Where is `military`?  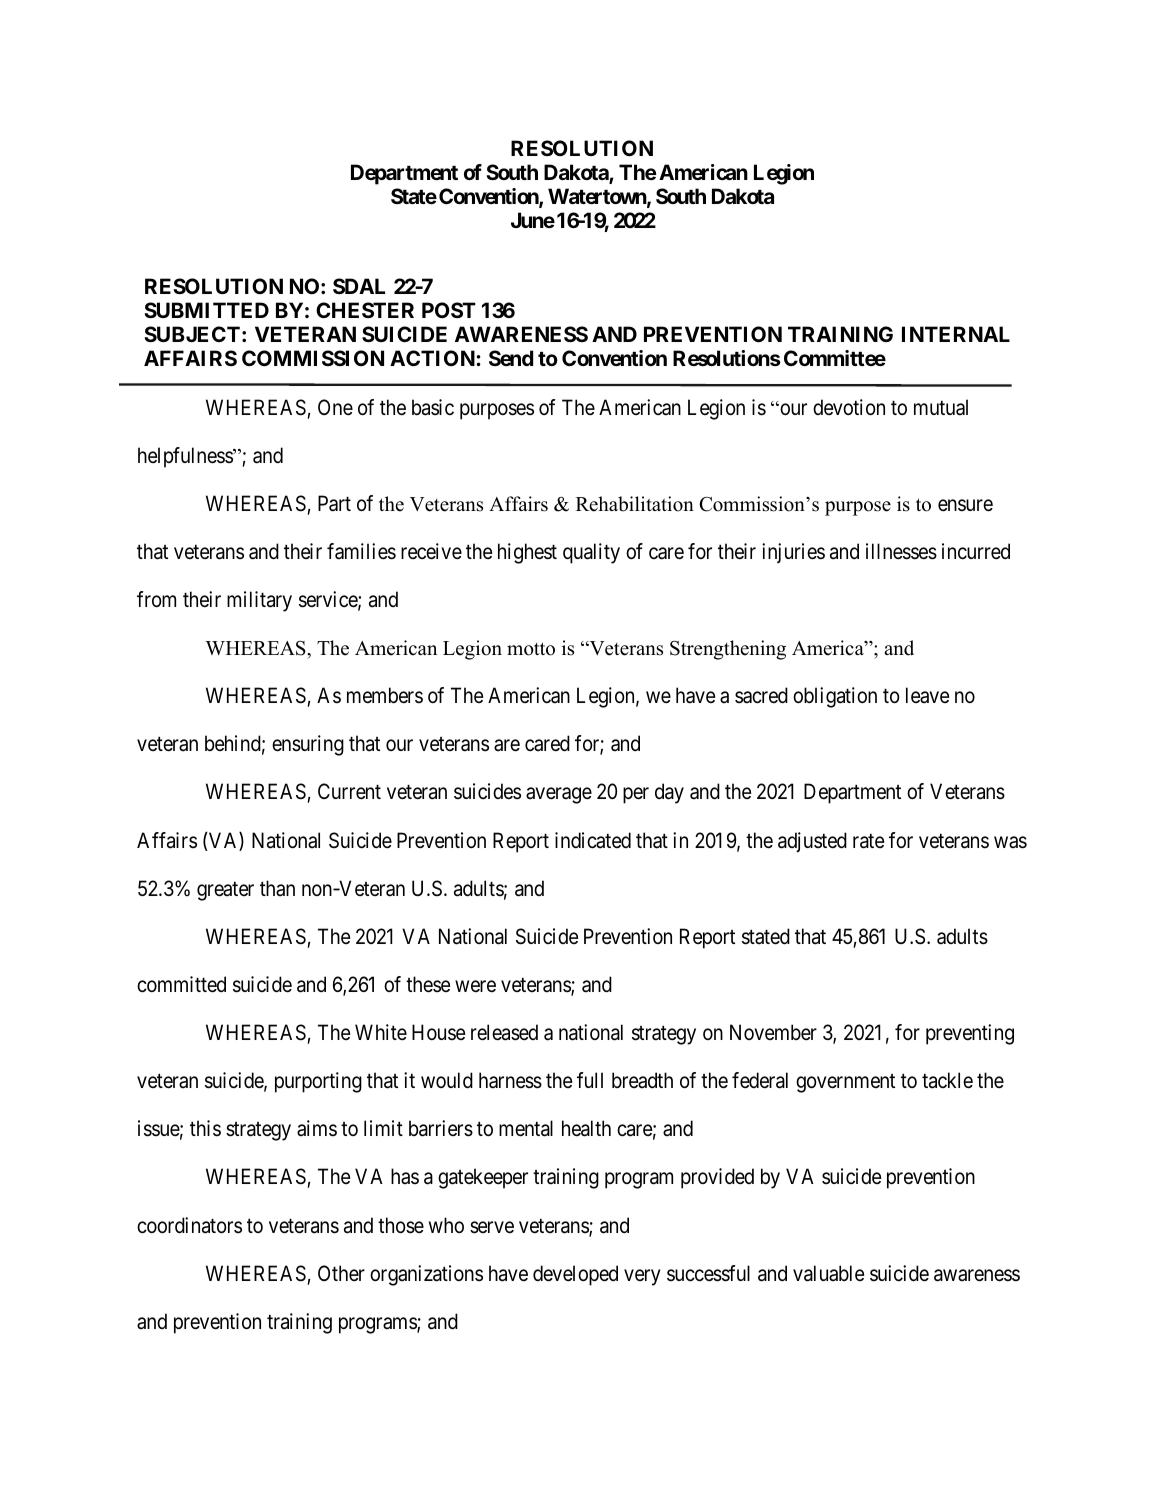
military is located at coordinates (259, 601).
